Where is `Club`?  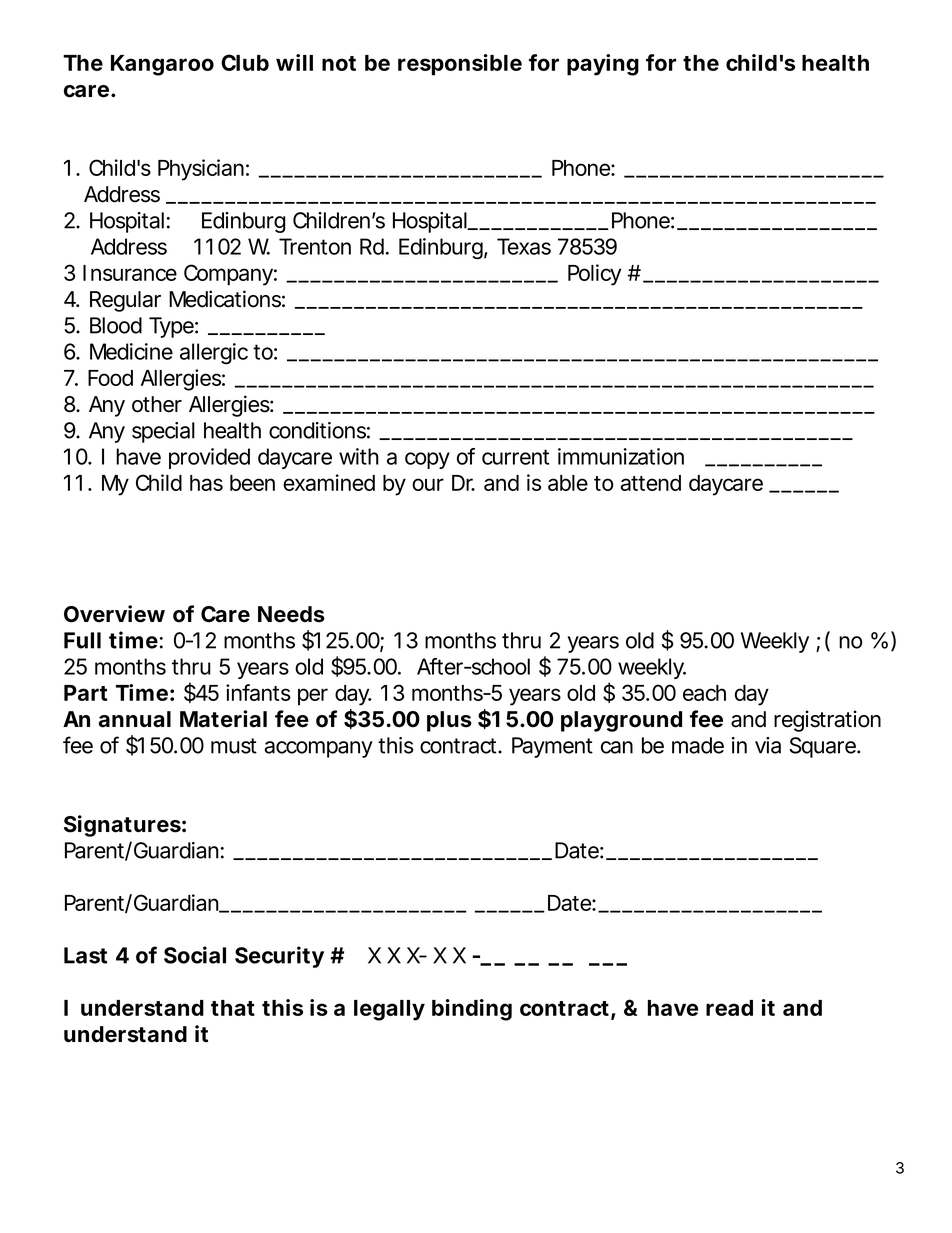 Club is located at coordinates (245, 62).
